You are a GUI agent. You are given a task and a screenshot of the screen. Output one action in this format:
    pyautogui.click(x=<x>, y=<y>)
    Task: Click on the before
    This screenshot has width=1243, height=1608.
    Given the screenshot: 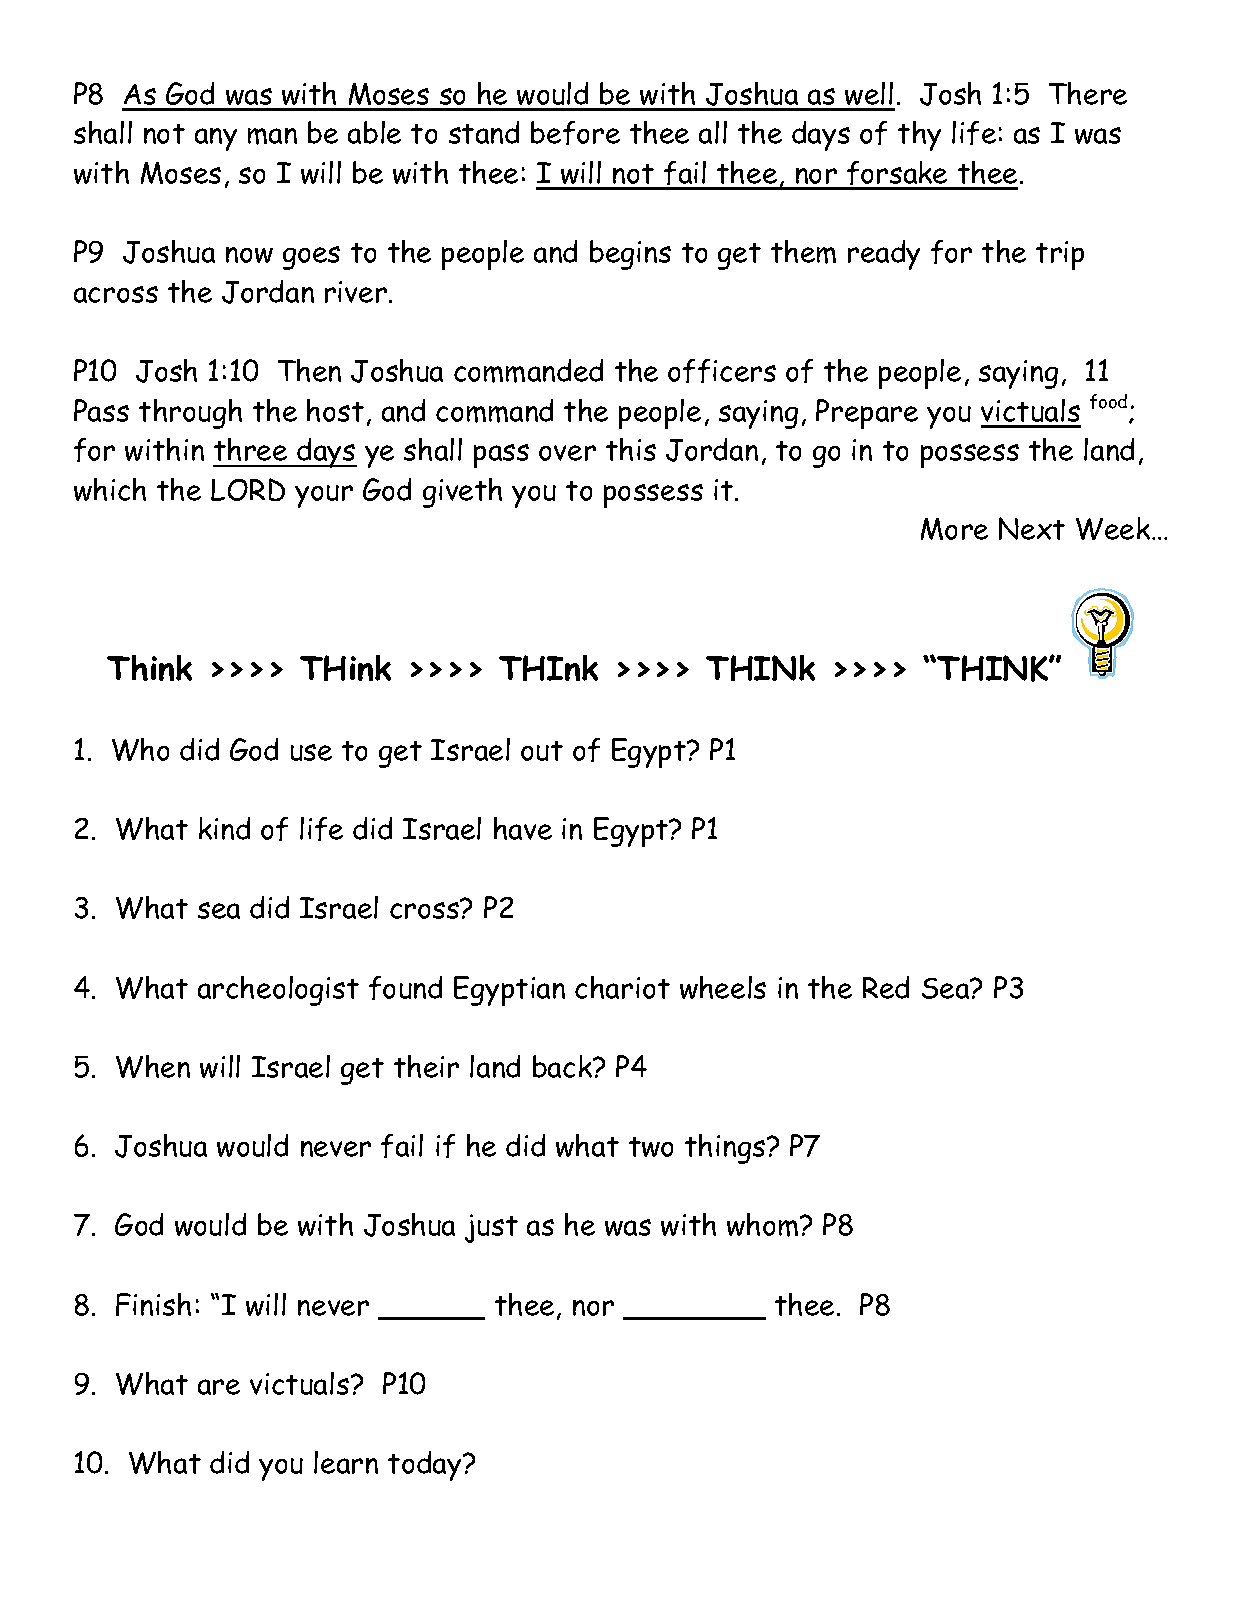 What is the action you would take?
    pyautogui.click(x=575, y=133)
